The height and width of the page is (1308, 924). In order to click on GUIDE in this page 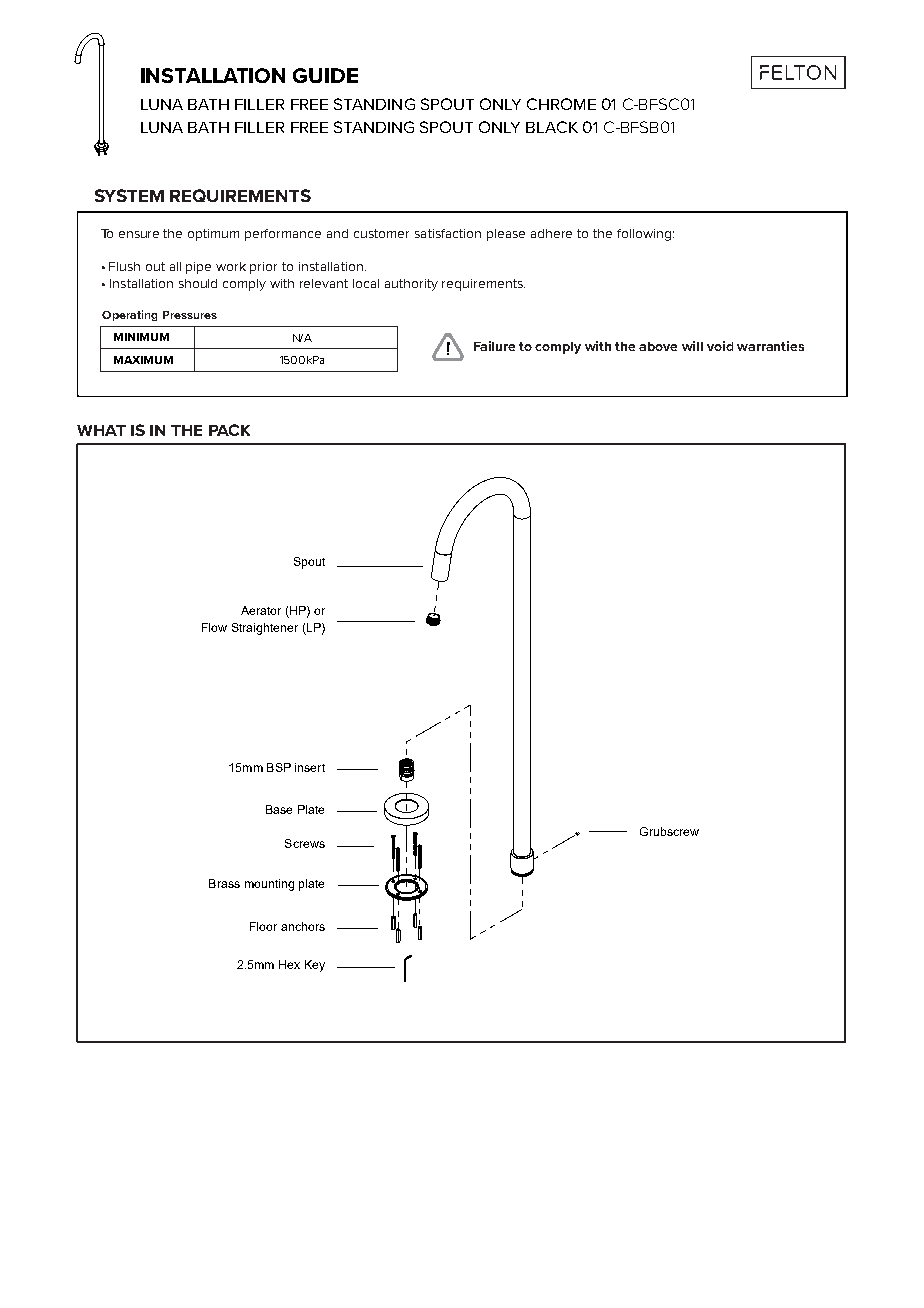, I will do `click(325, 75)`.
